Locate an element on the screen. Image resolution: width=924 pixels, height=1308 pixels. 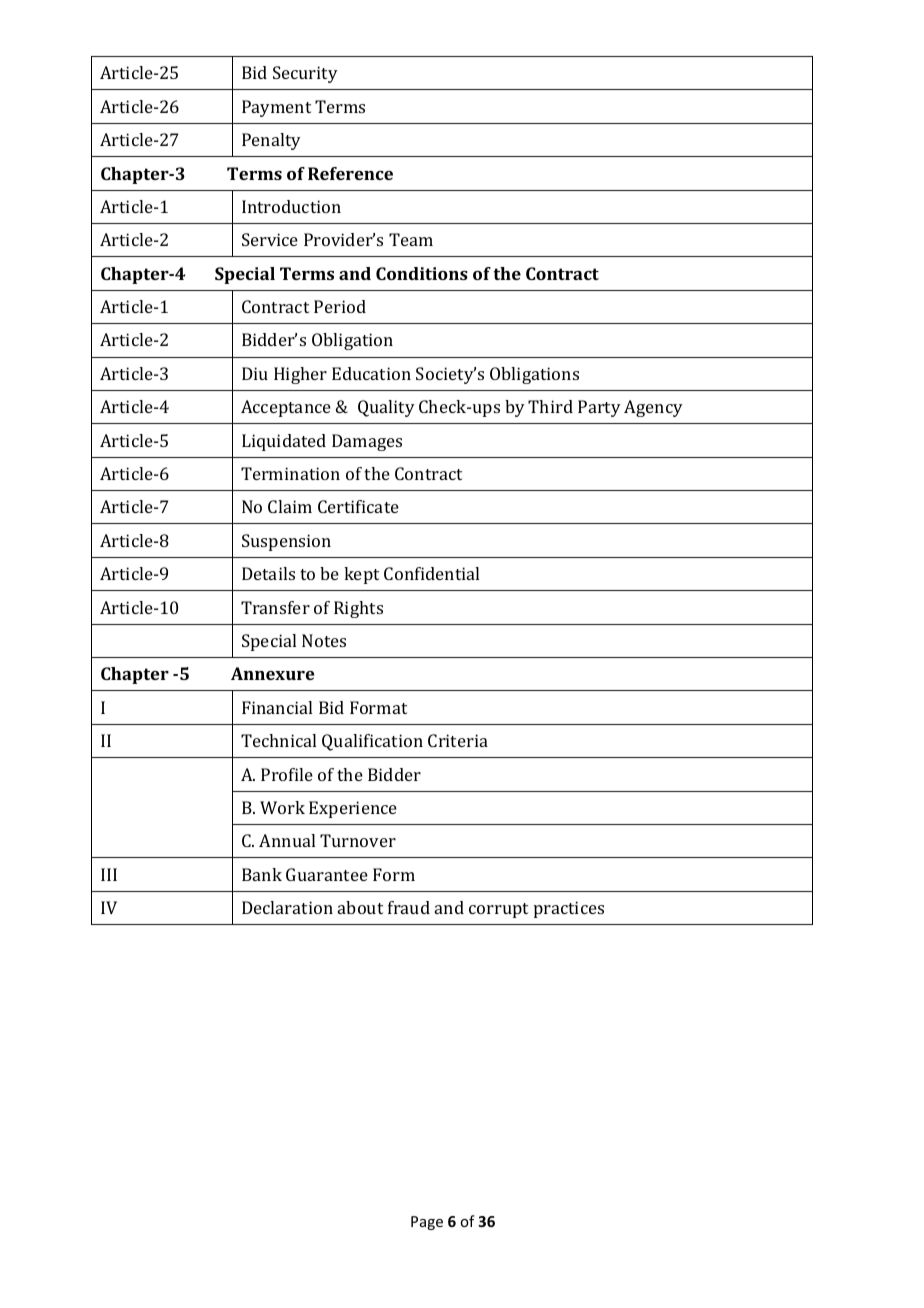
practices is located at coordinates (569, 909).
